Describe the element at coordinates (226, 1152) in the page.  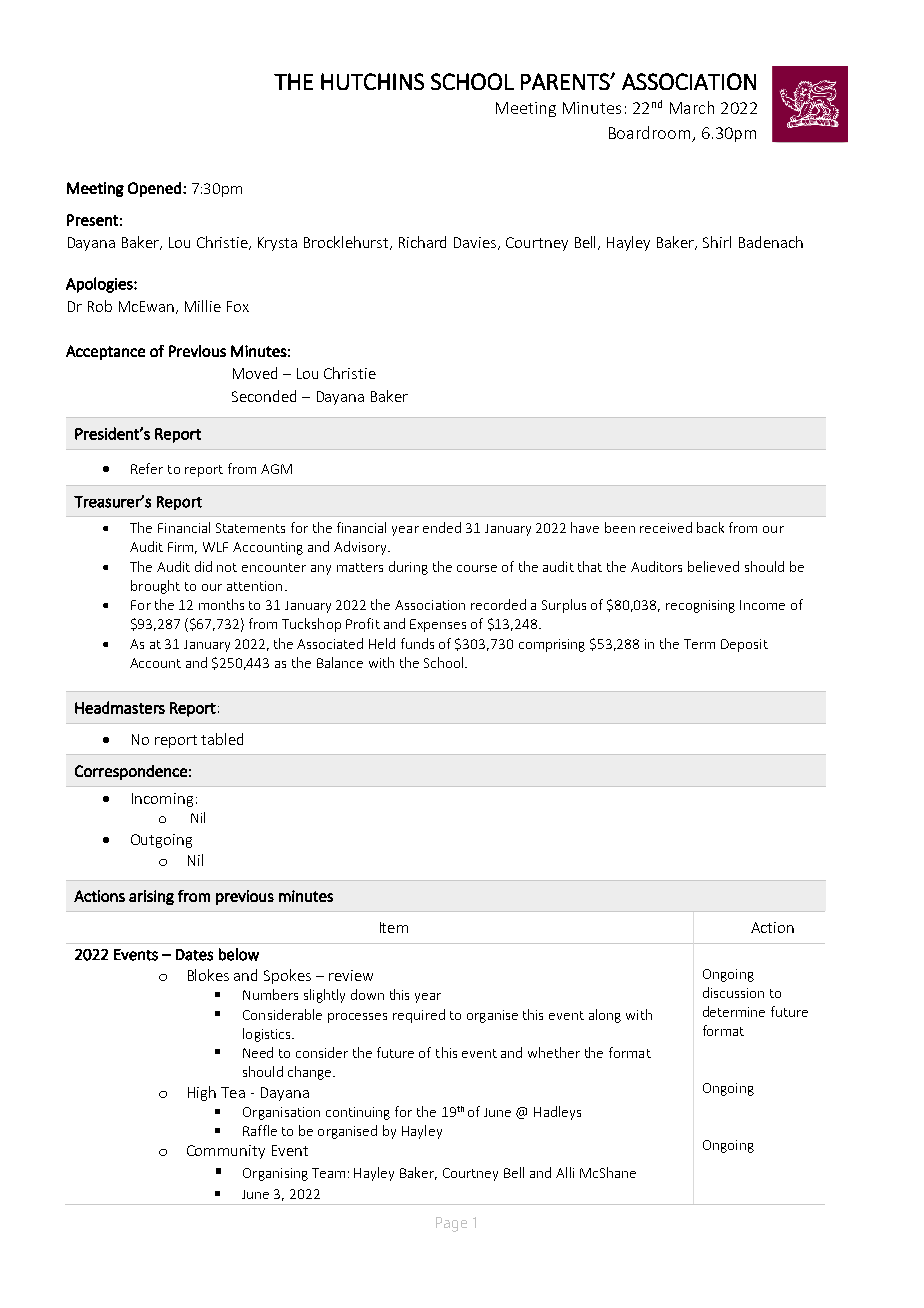
I see `Community` at that location.
